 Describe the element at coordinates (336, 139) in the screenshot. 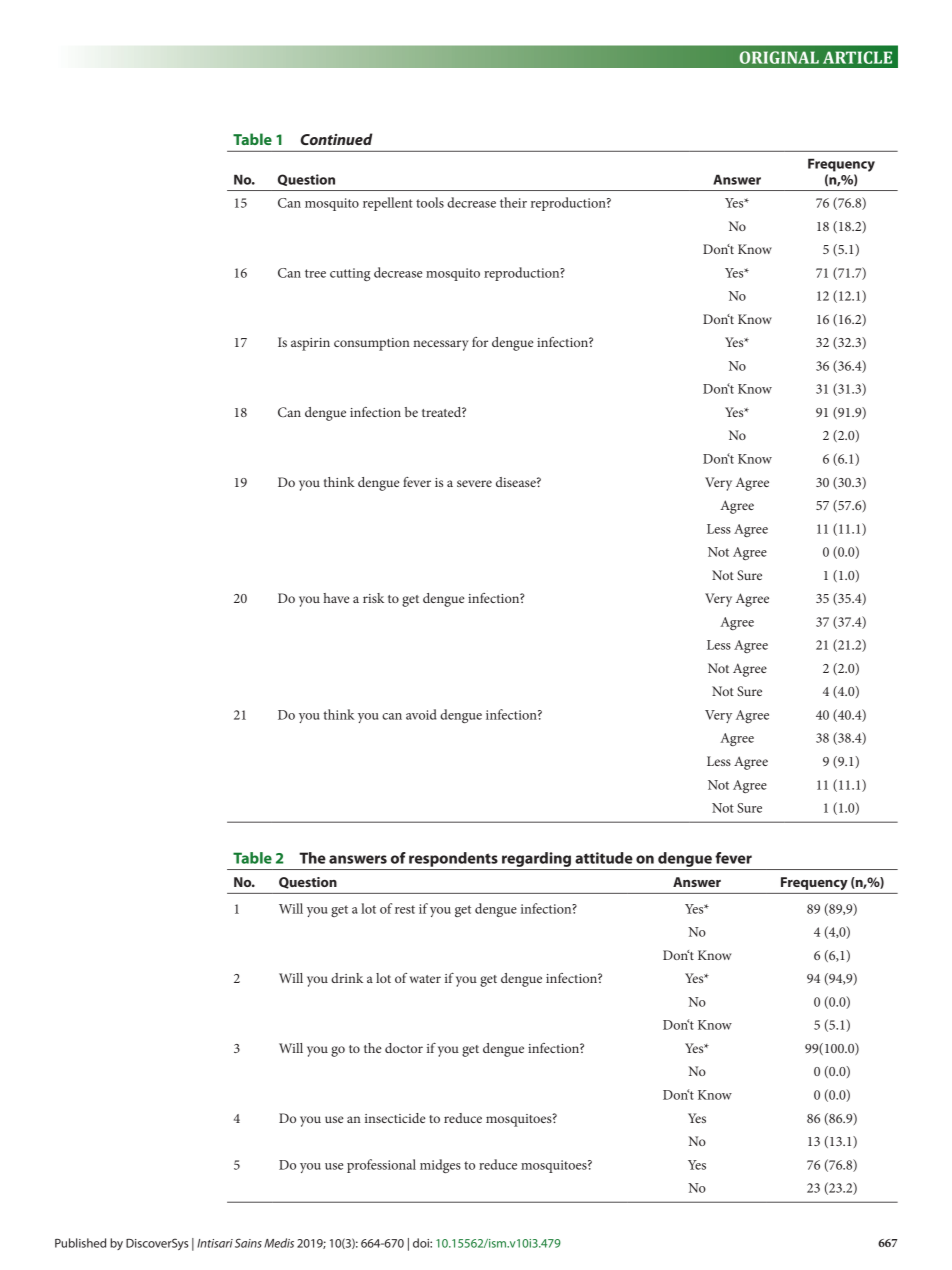

I see `Continued` at that location.
